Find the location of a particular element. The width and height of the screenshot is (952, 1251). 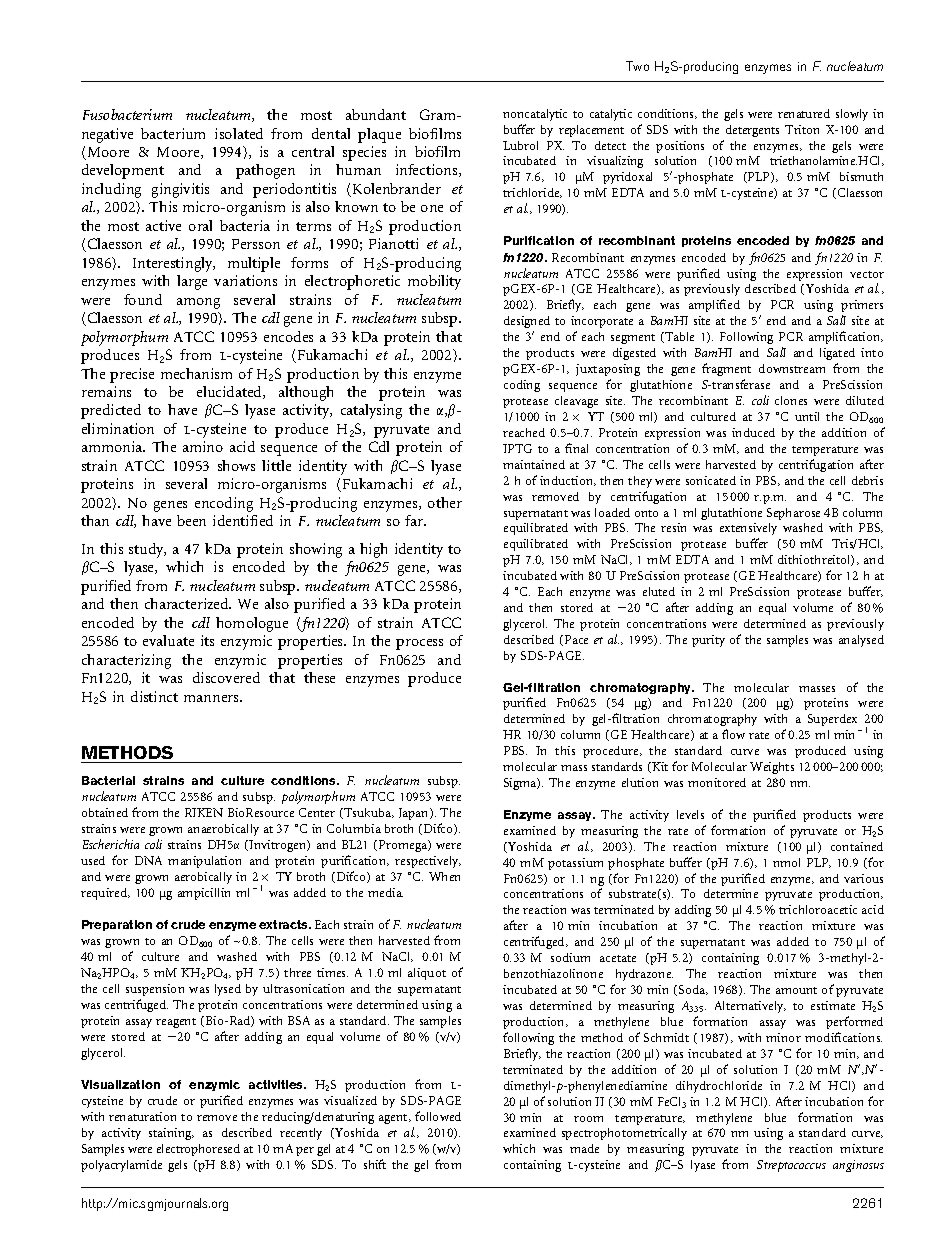

characterized is located at coordinates (188, 603).
